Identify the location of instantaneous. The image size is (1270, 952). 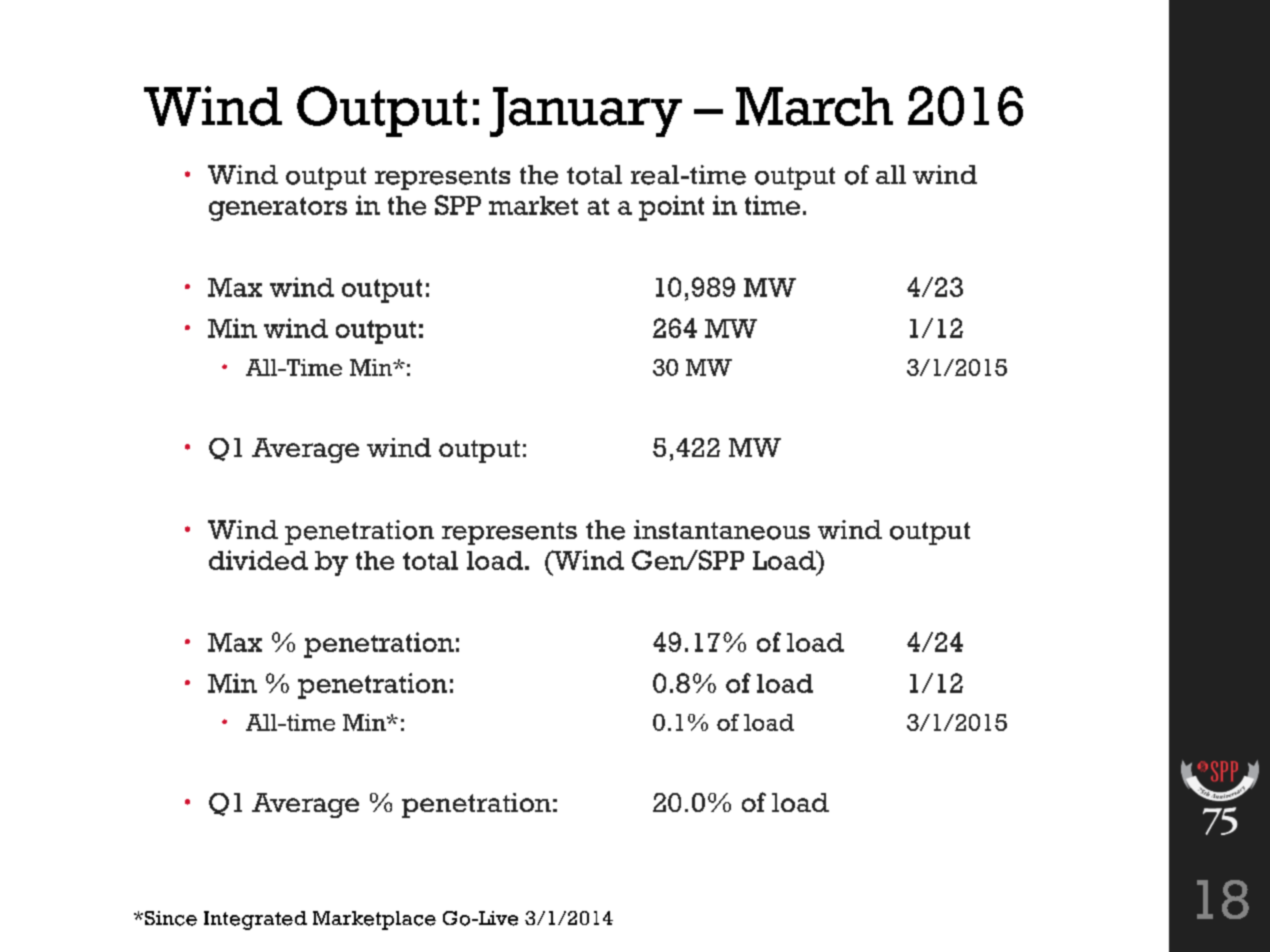
(722, 530).
